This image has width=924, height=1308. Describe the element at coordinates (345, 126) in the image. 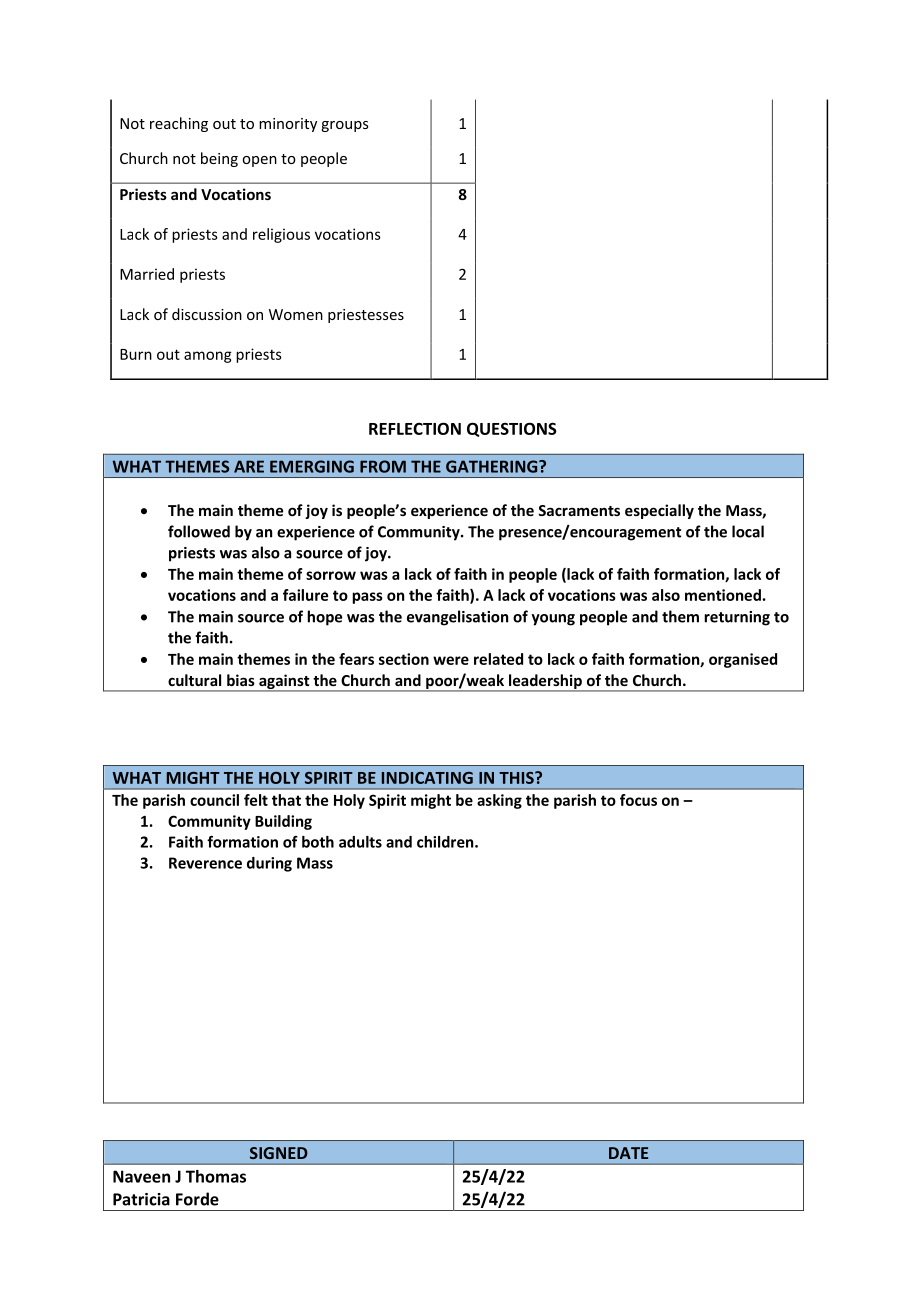

I see `groups` at that location.
